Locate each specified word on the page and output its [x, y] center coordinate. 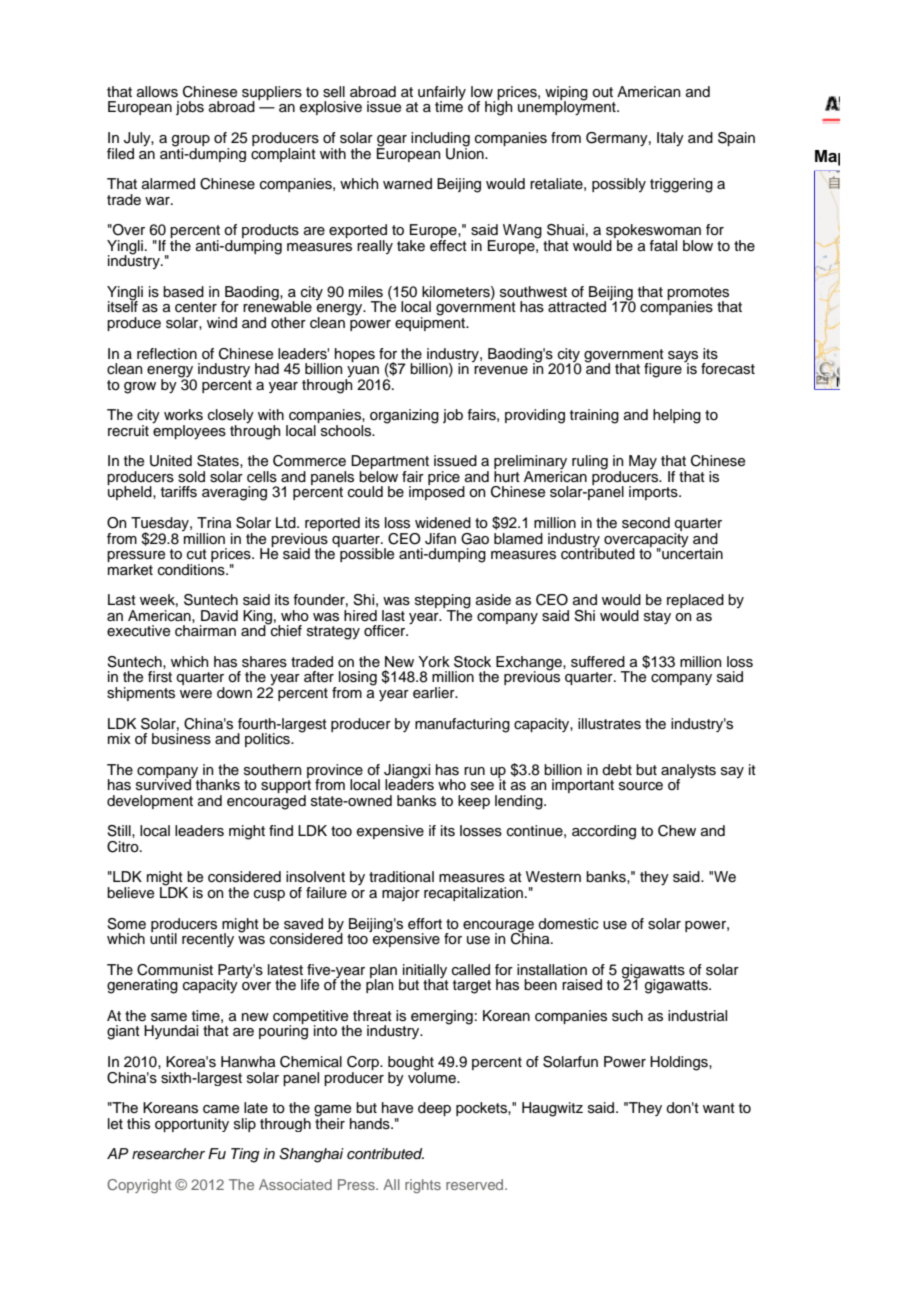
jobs [190, 108]
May [643, 462]
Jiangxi [407, 772]
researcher [168, 1154]
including [440, 140]
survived [164, 784]
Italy [670, 139]
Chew [677, 831]
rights [423, 1186]
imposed [437, 492]
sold [191, 477]
